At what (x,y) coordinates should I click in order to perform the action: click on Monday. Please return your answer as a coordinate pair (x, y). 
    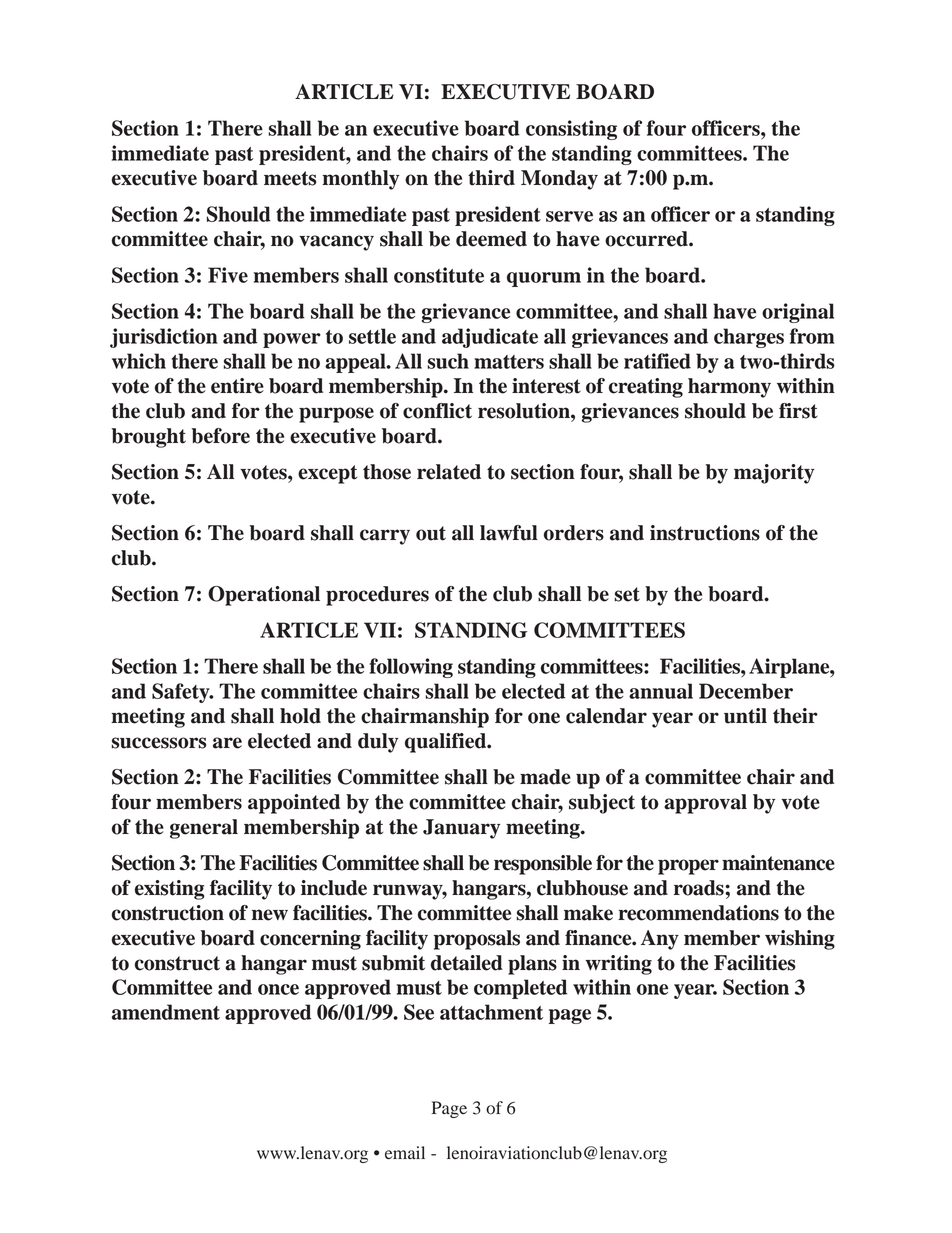
    Looking at the image, I should click on (559, 180).
